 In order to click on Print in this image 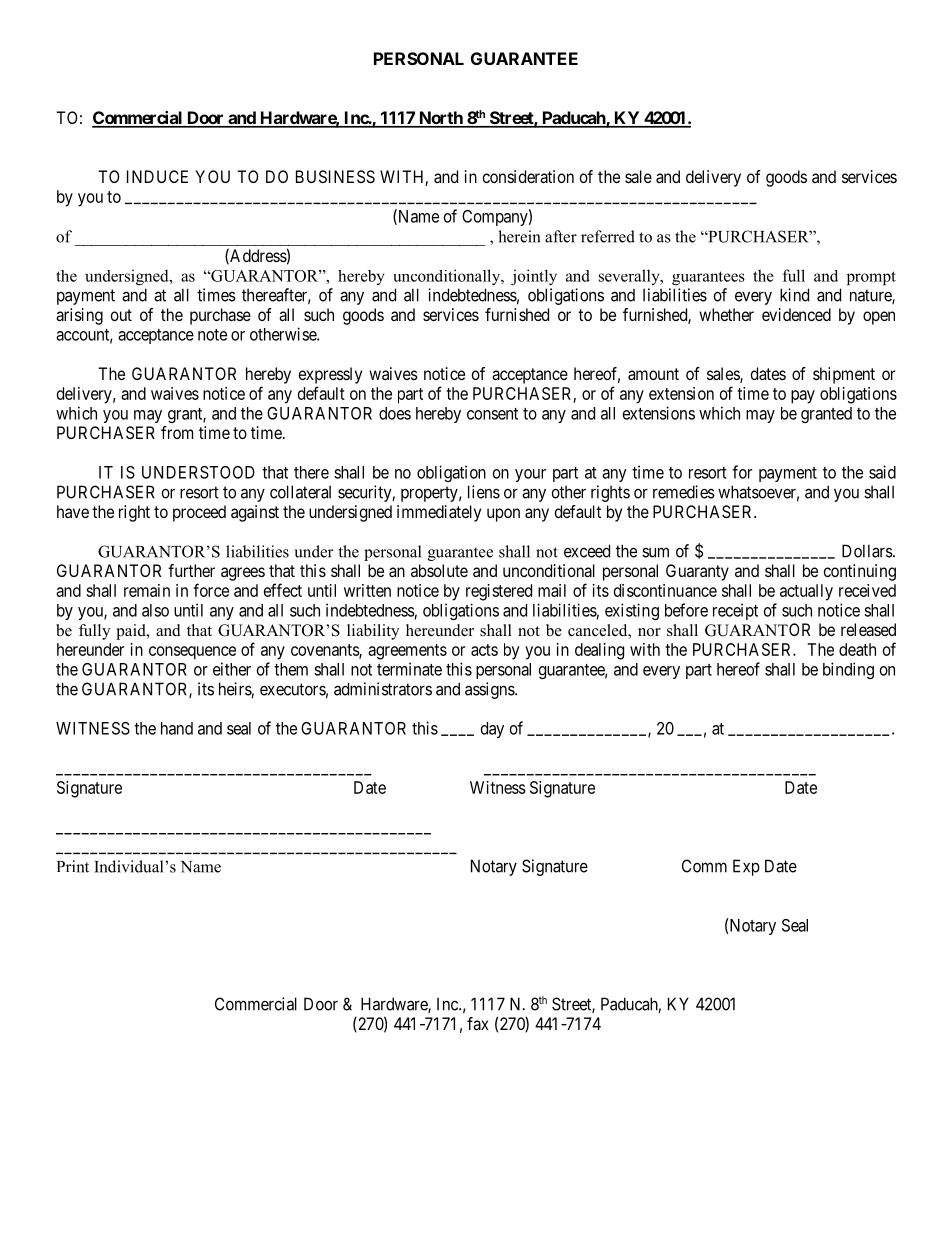, I will do `click(73, 866)`.
